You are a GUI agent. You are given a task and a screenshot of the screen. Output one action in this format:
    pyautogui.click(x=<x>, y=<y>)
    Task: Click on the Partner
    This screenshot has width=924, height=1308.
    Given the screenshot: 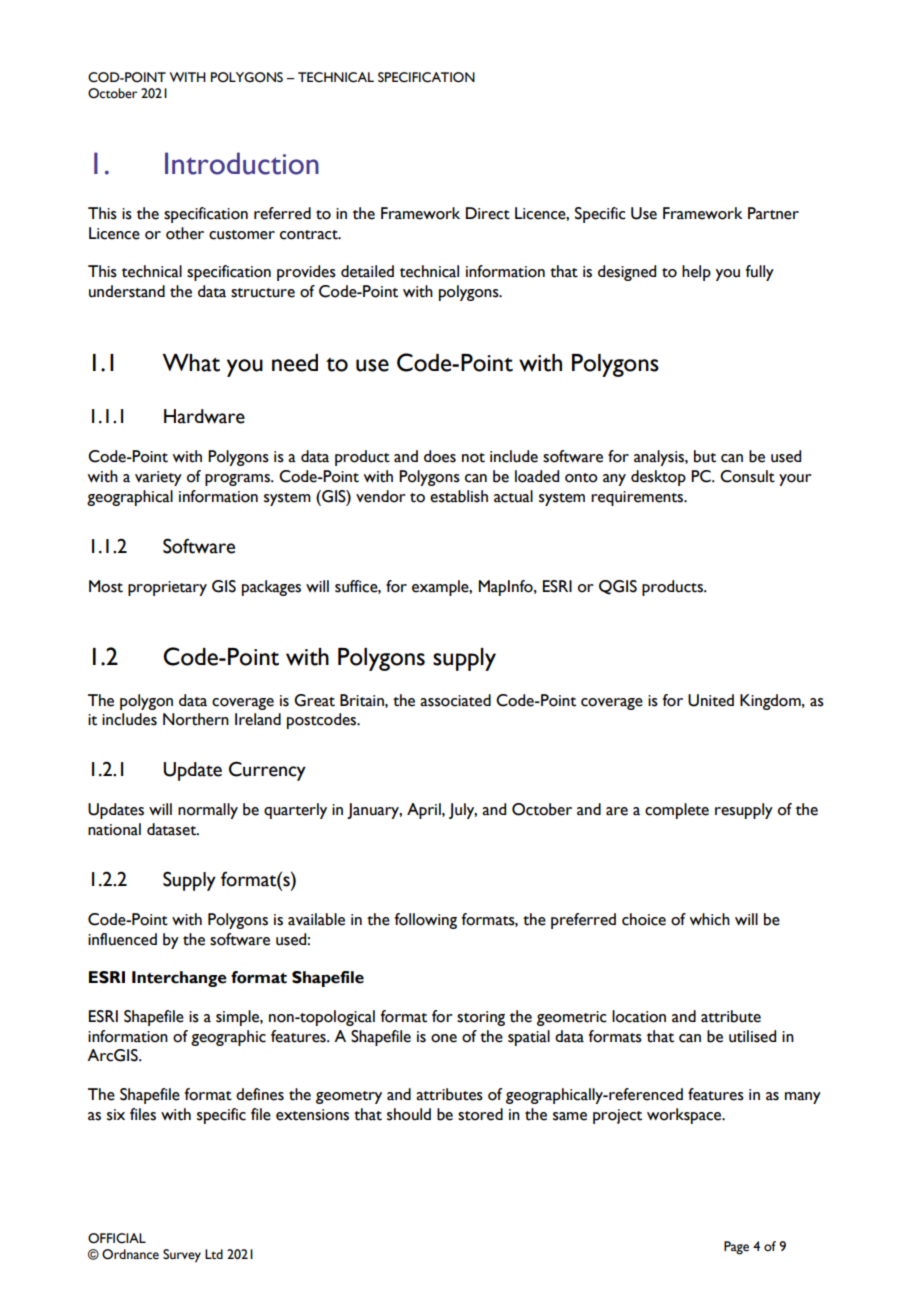 What is the action you would take?
    pyautogui.click(x=773, y=213)
